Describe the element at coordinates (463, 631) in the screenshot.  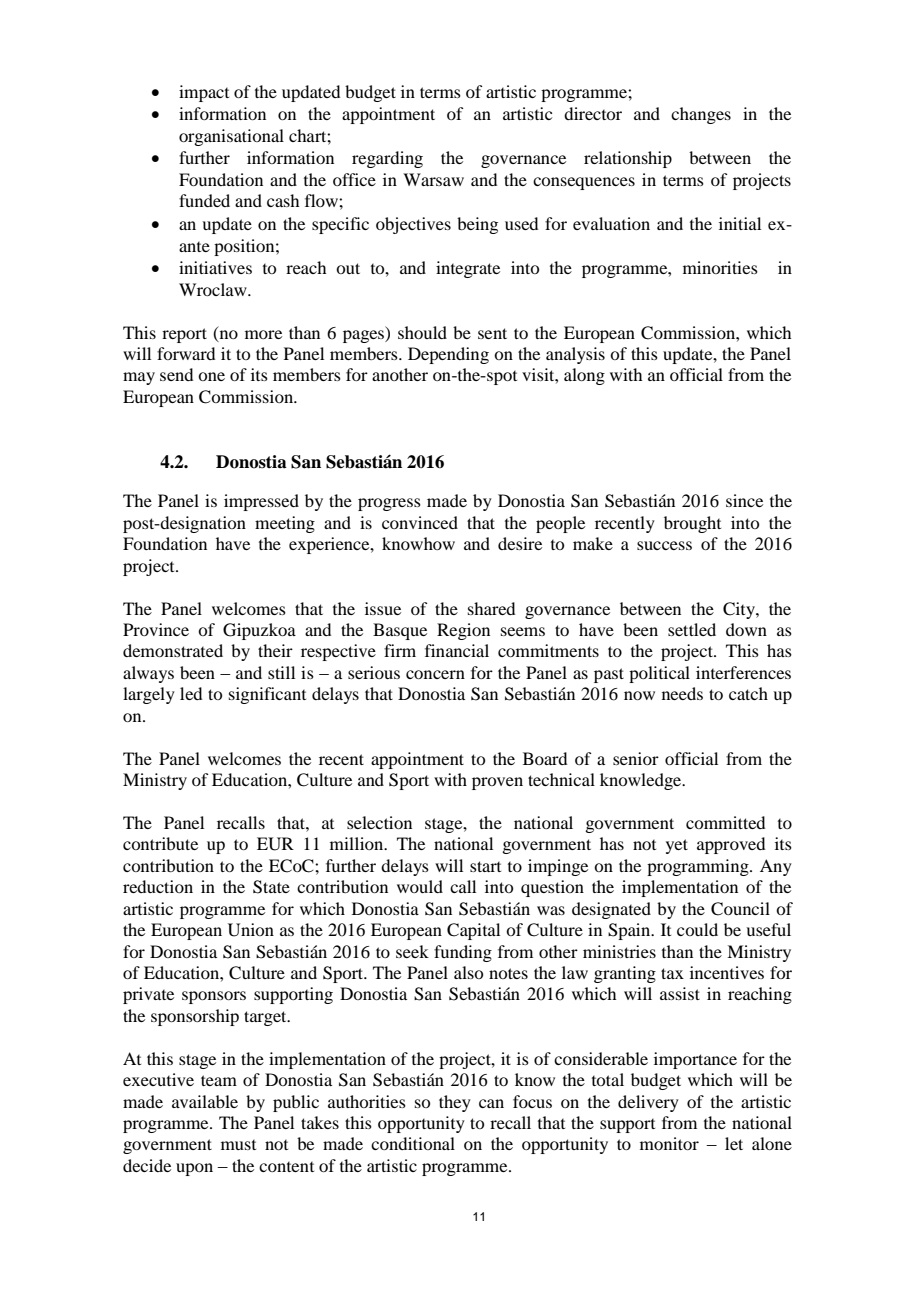
I see `Region` at that location.
